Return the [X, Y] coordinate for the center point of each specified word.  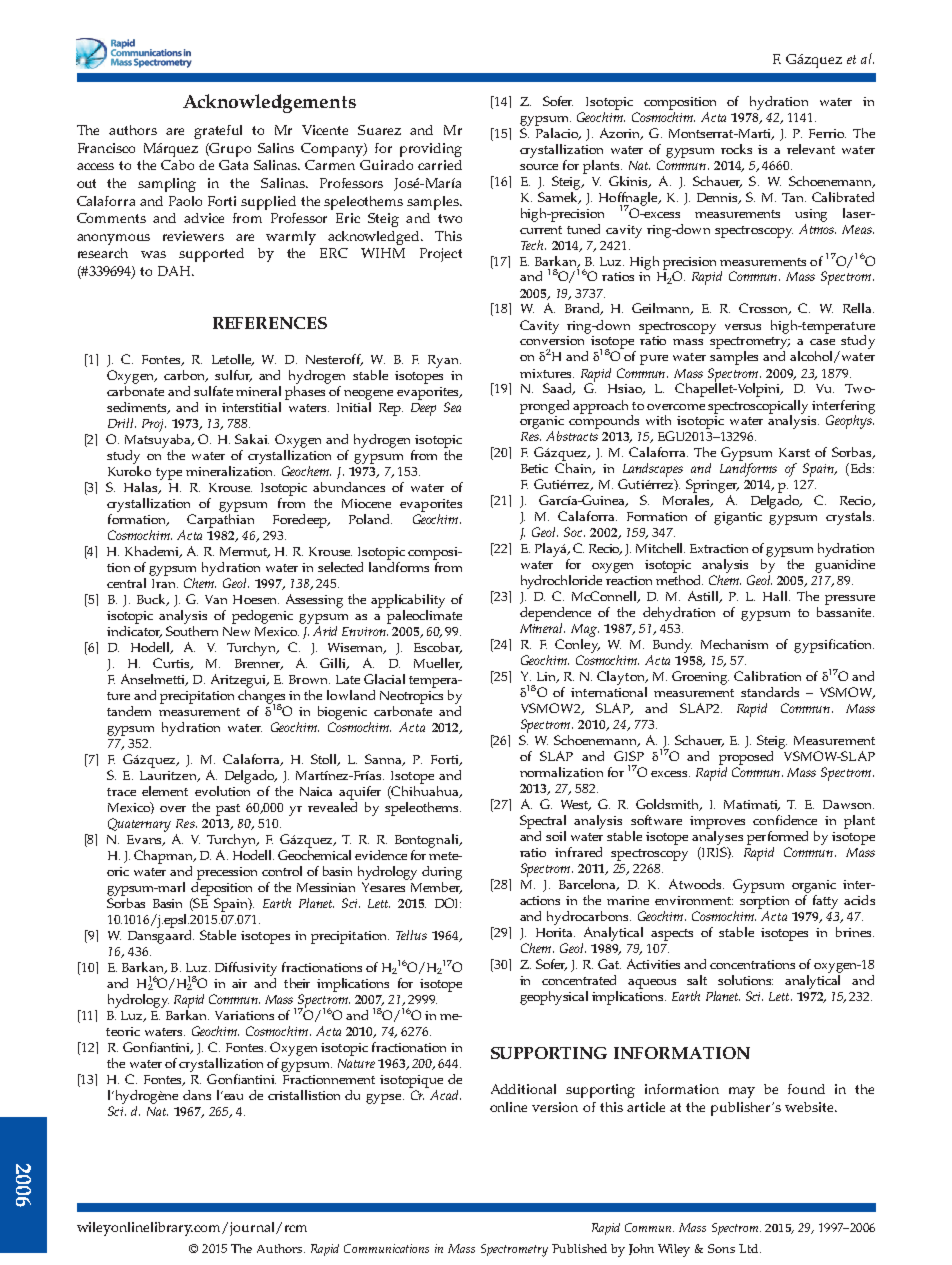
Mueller [438, 664]
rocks [736, 149]
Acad [444, 1093]
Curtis [172, 664]
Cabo [177, 165]
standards [770, 692]
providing [431, 150]
